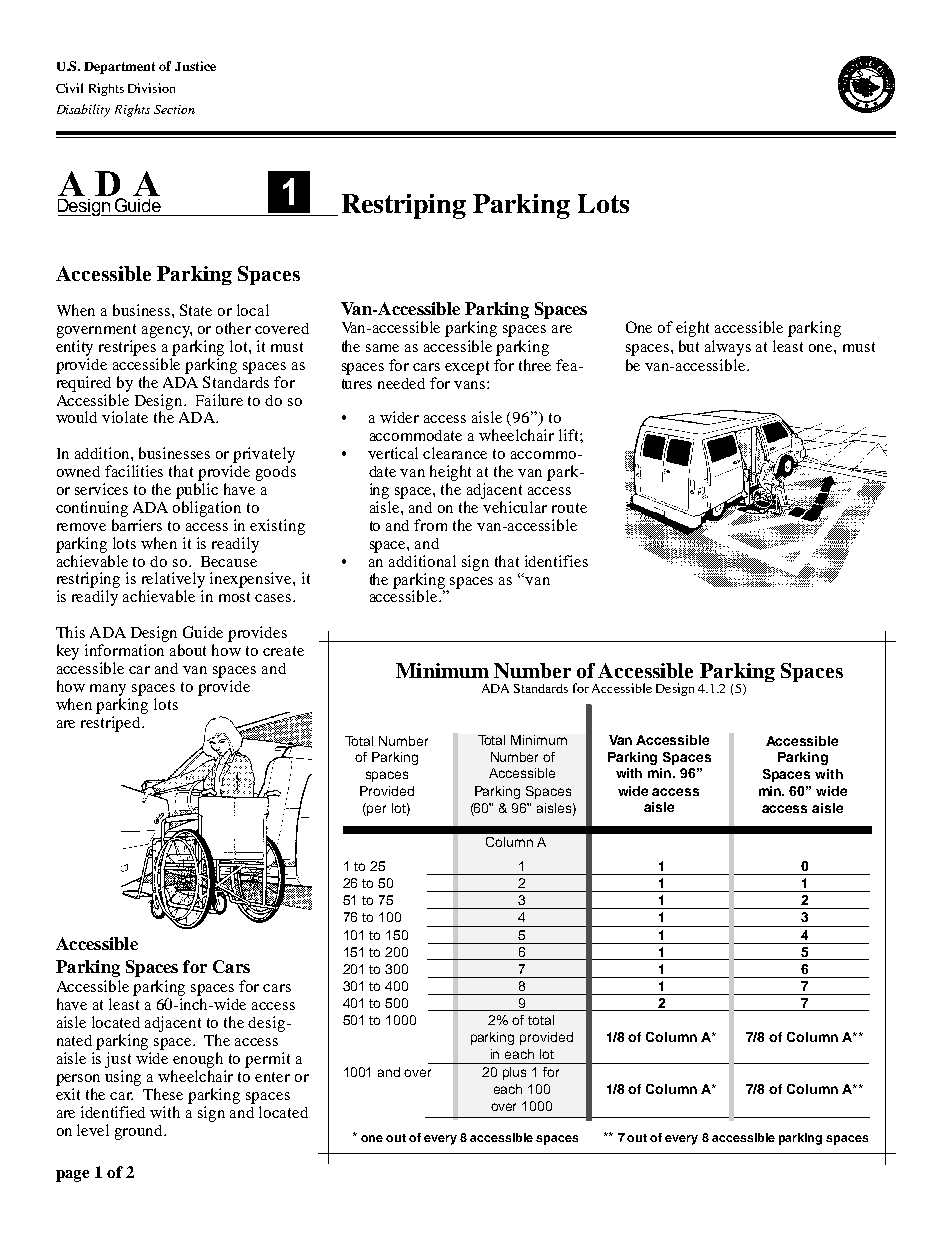 This screenshot has height=1233, width=952. I want to click on Division, so click(151, 88).
